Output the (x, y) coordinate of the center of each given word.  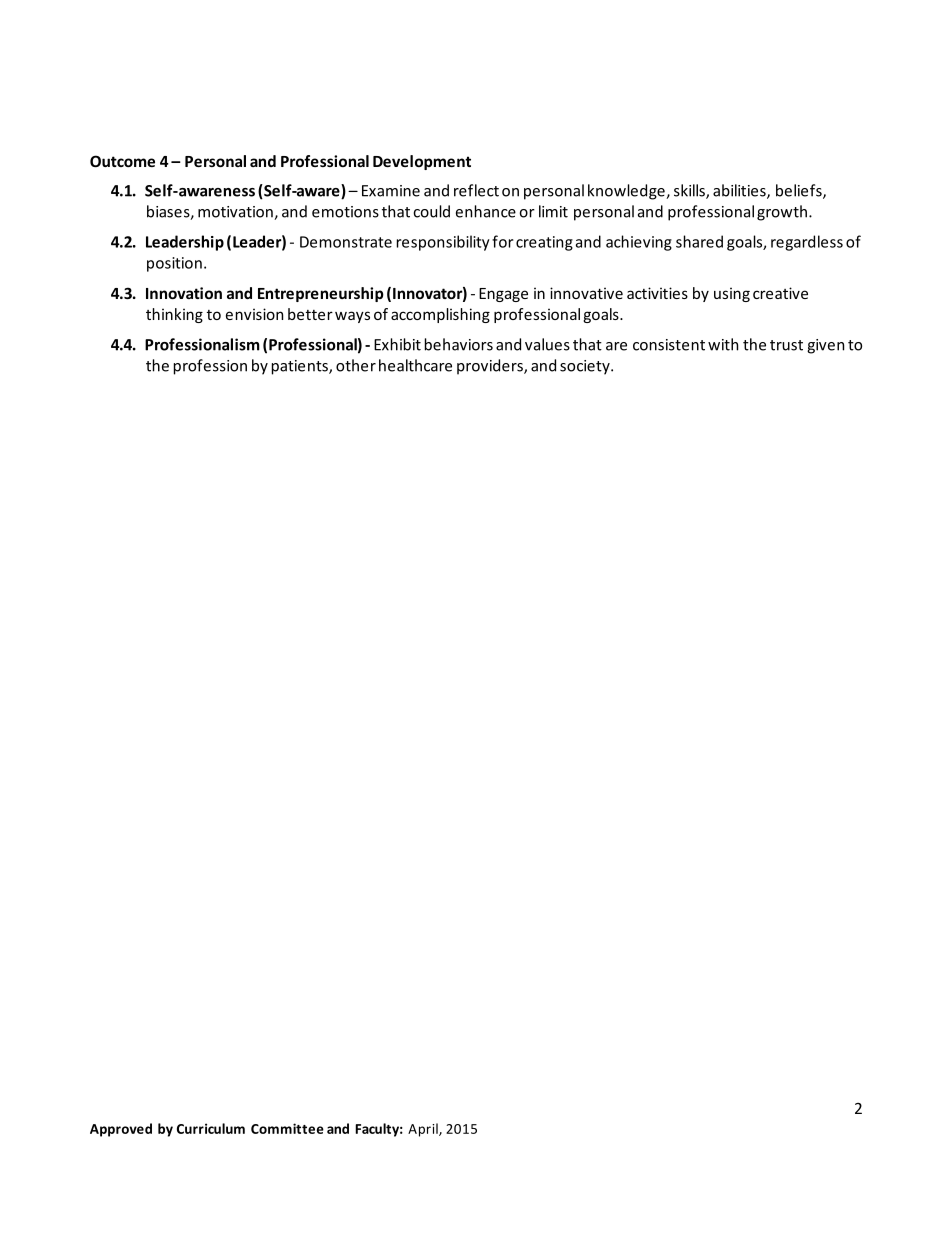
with (723, 344)
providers (491, 367)
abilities (740, 191)
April (424, 1130)
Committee (287, 1128)
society (586, 367)
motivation (236, 213)
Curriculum (211, 1128)
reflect (476, 190)
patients (301, 367)
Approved (121, 1130)
